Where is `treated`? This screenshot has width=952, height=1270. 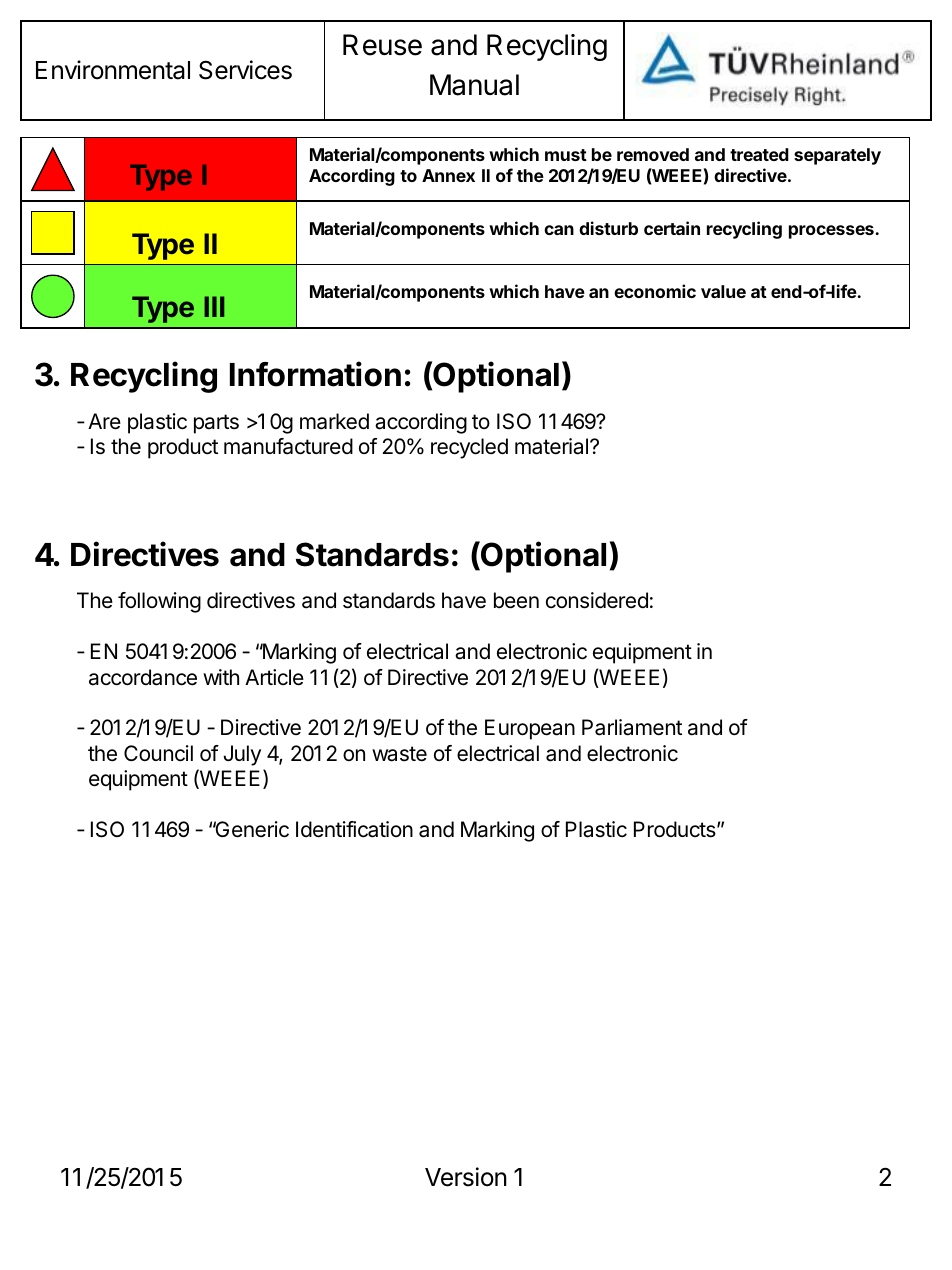
treated is located at coordinates (759, 154).
